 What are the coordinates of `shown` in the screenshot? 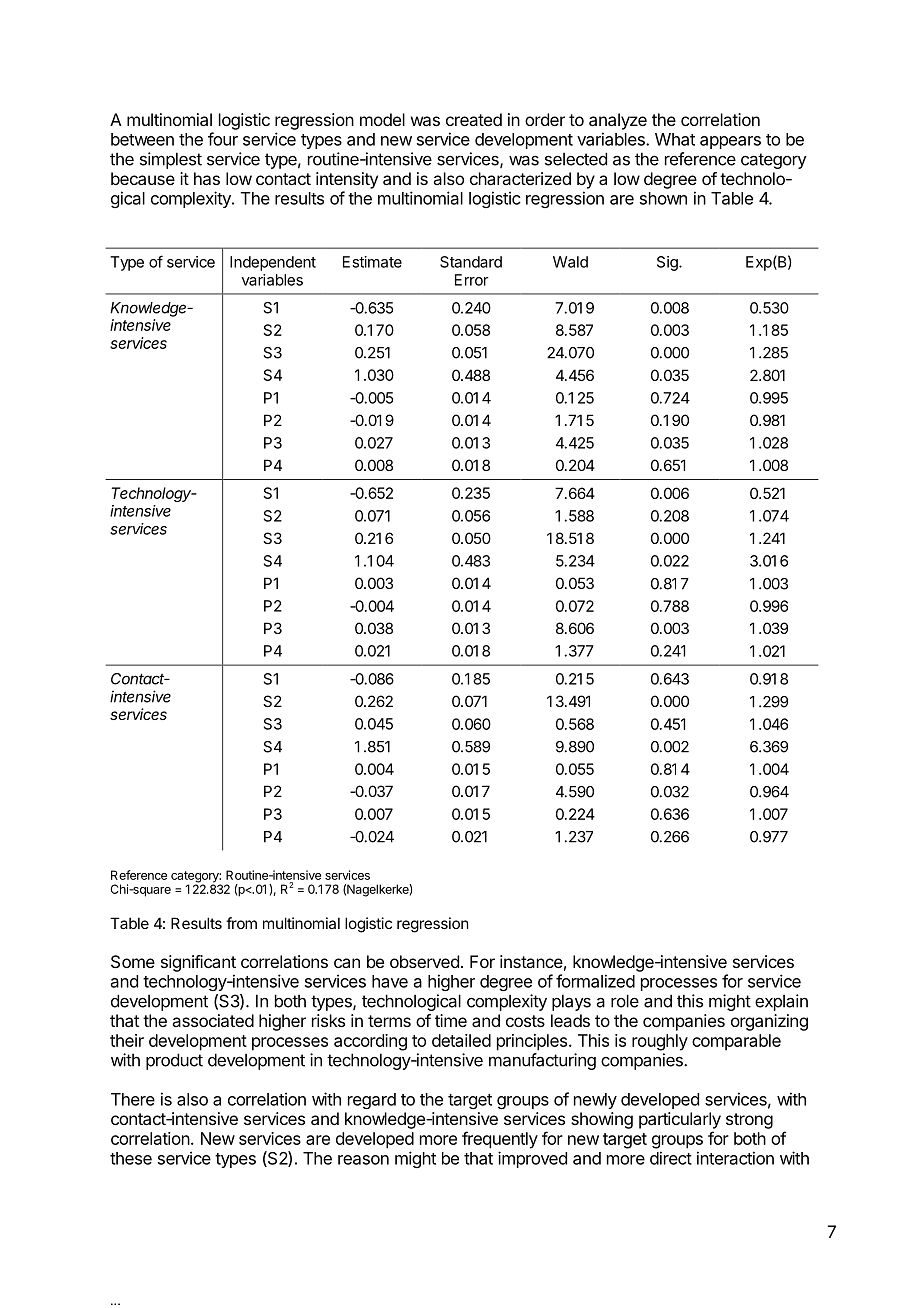 It's located at (663, 198).
